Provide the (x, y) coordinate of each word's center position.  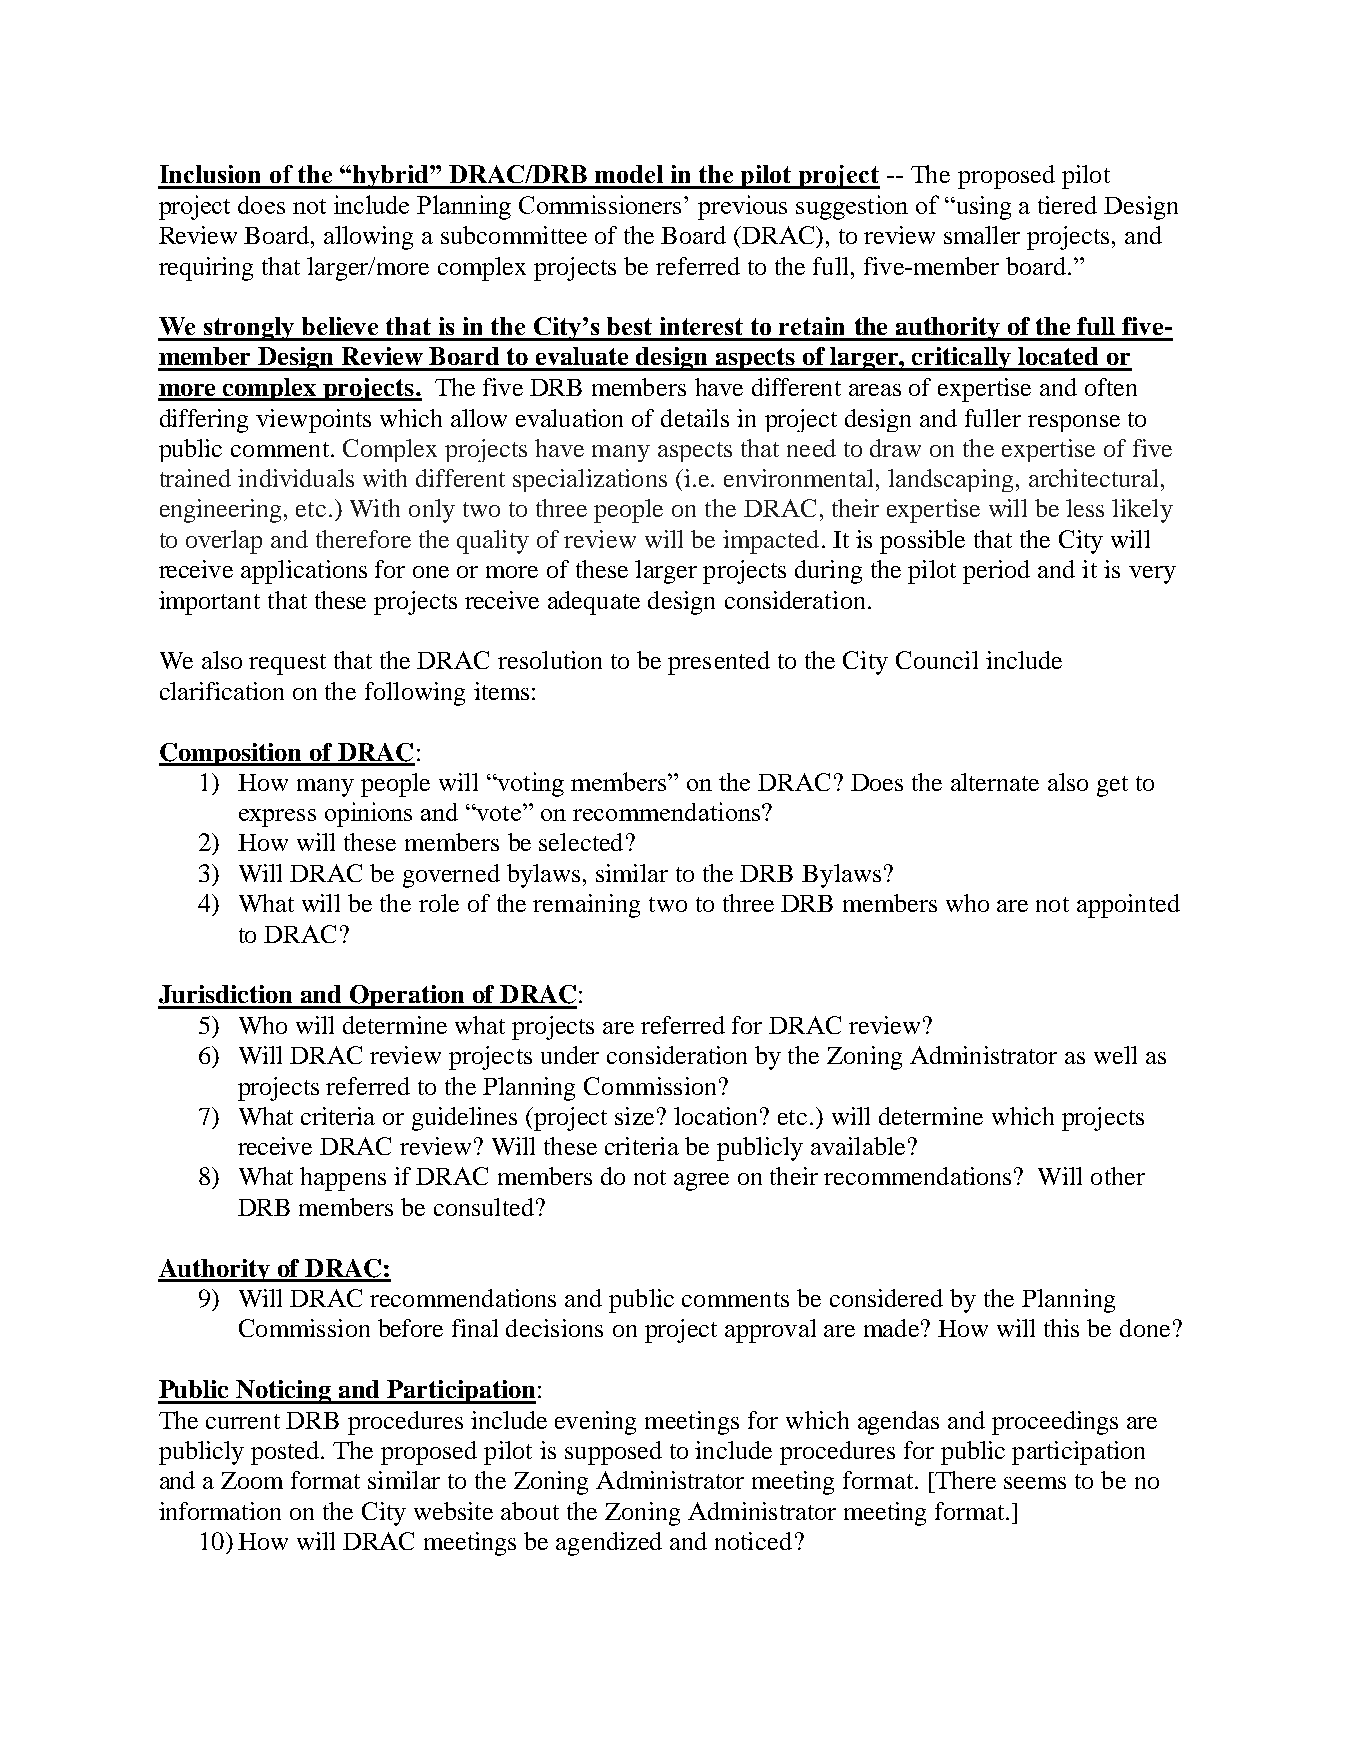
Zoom (252, 1480)
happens (343, 1179)
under (570, 1055)
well (1115, 1055)
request (287, 664)
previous (742, 207)
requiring (206, 269)
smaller (982, 235)
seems (1035, 1483)
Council (937, 660)
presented (719, 663)
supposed (613, 1453)
